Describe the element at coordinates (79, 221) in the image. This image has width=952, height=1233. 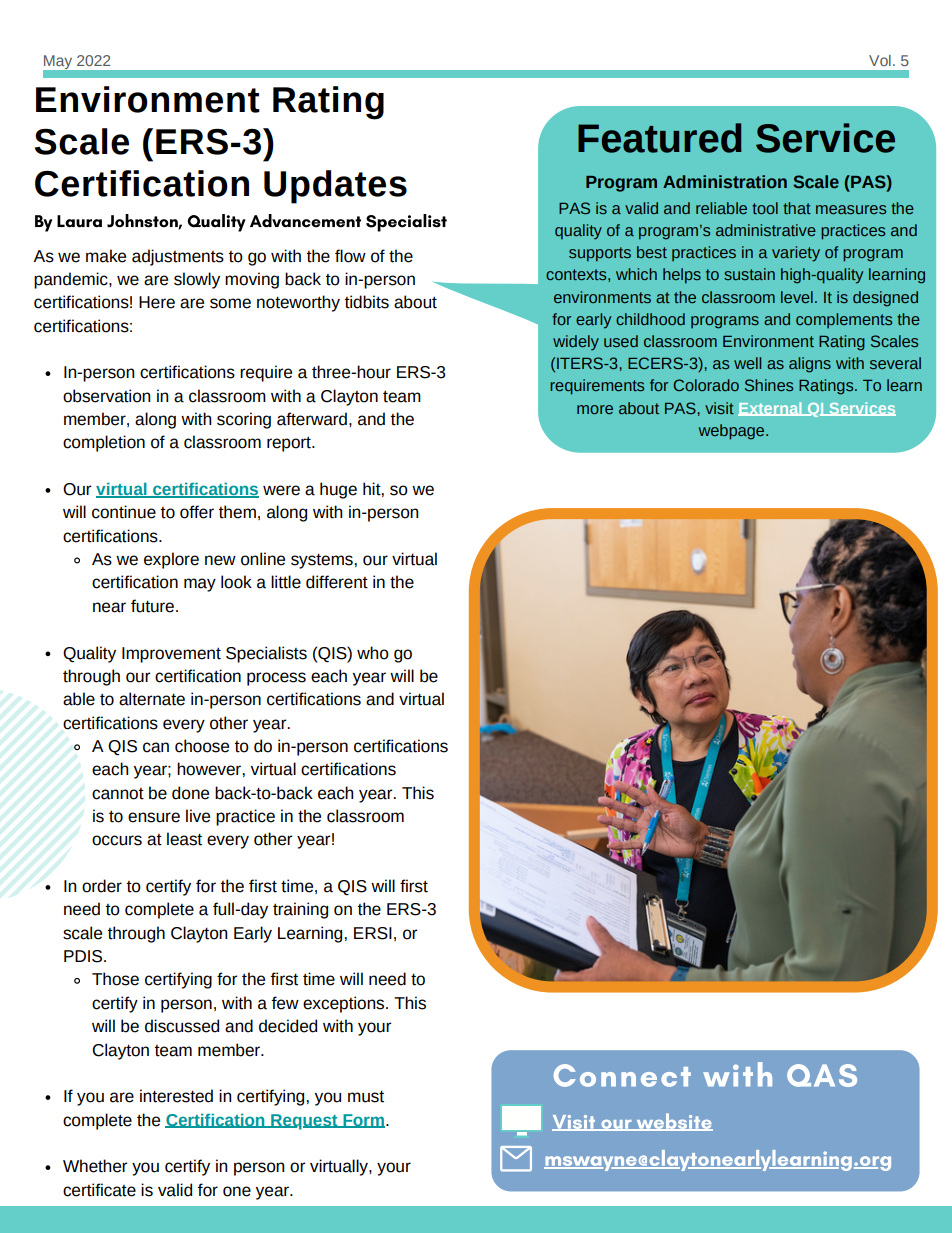
I see `Laura` at that location.
